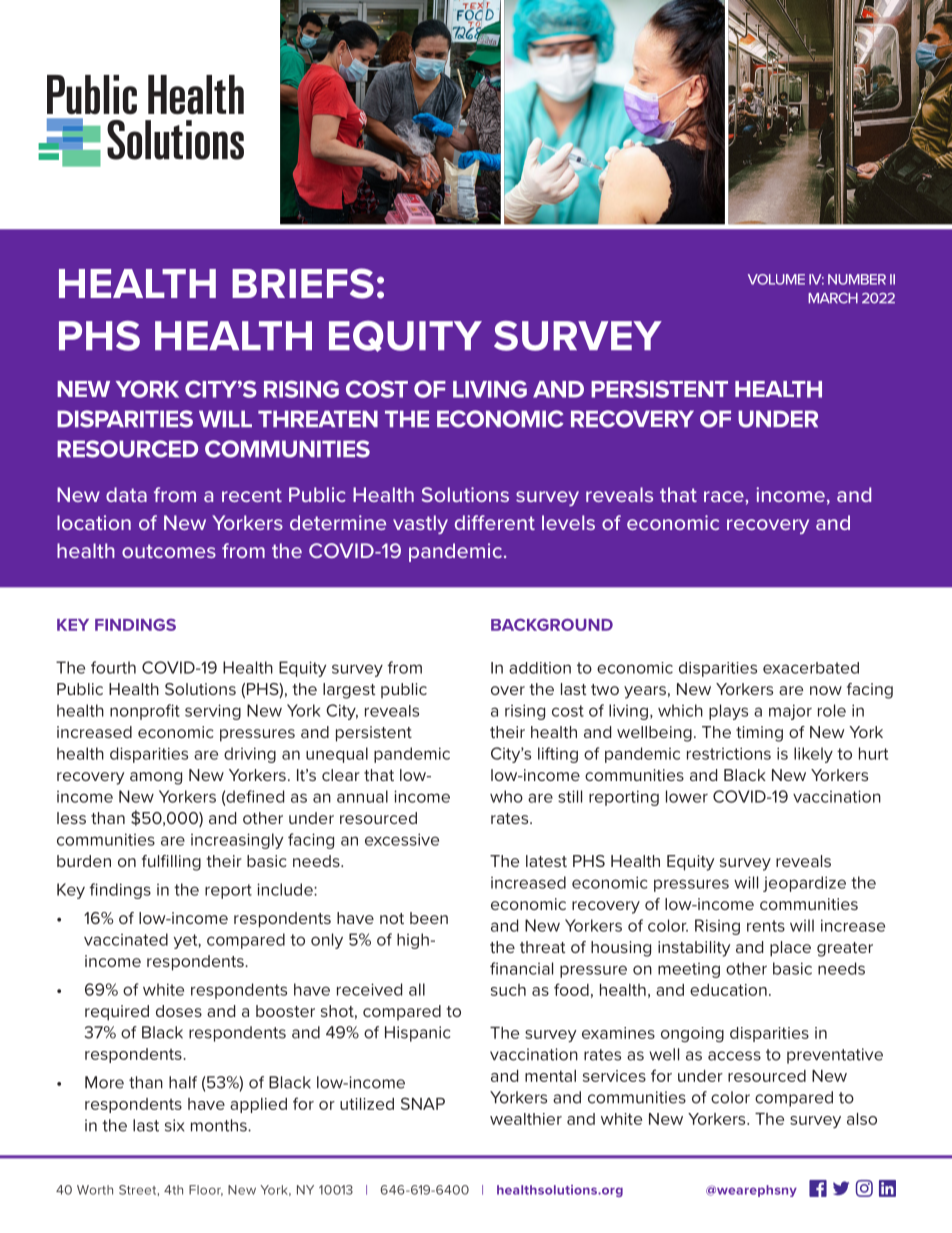  I want to click on jeopardize, so click(804, 884).
